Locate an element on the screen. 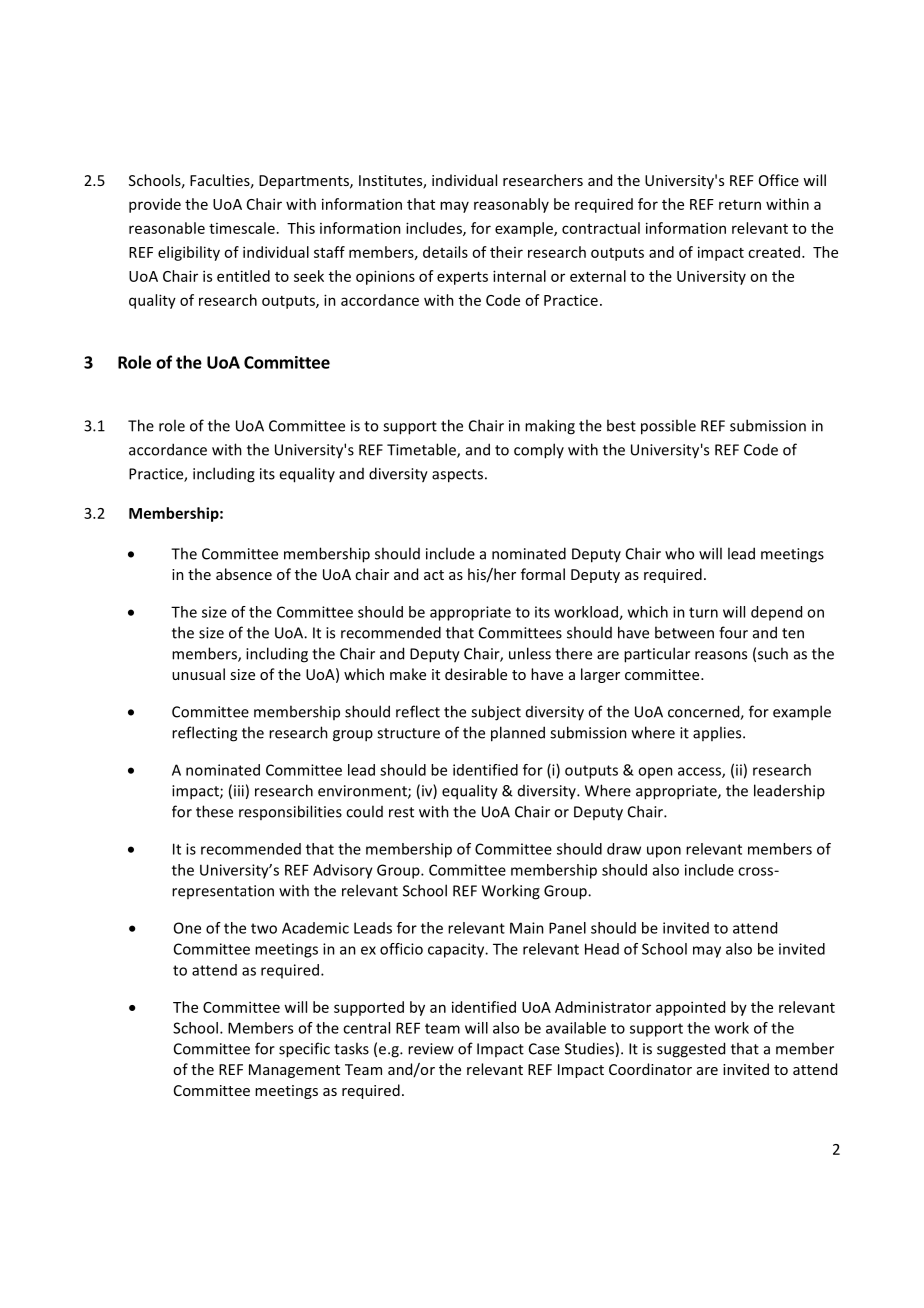  desirable is located at coordinates (476, 674).
